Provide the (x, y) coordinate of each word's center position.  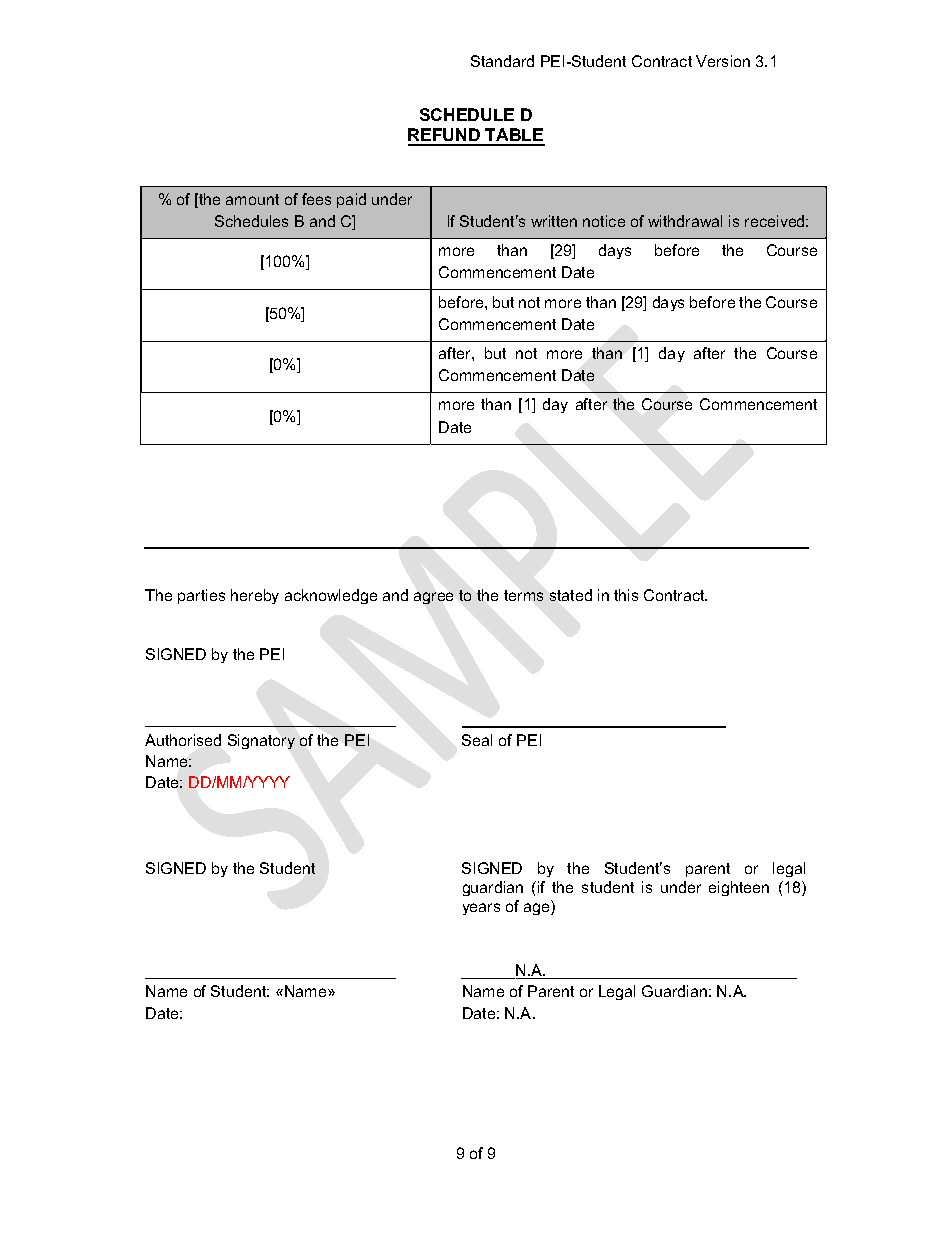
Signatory (261, 741)
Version (723, 61)
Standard (502, 61)
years (481, 909)
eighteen (739, 888)
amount (252, 199)
